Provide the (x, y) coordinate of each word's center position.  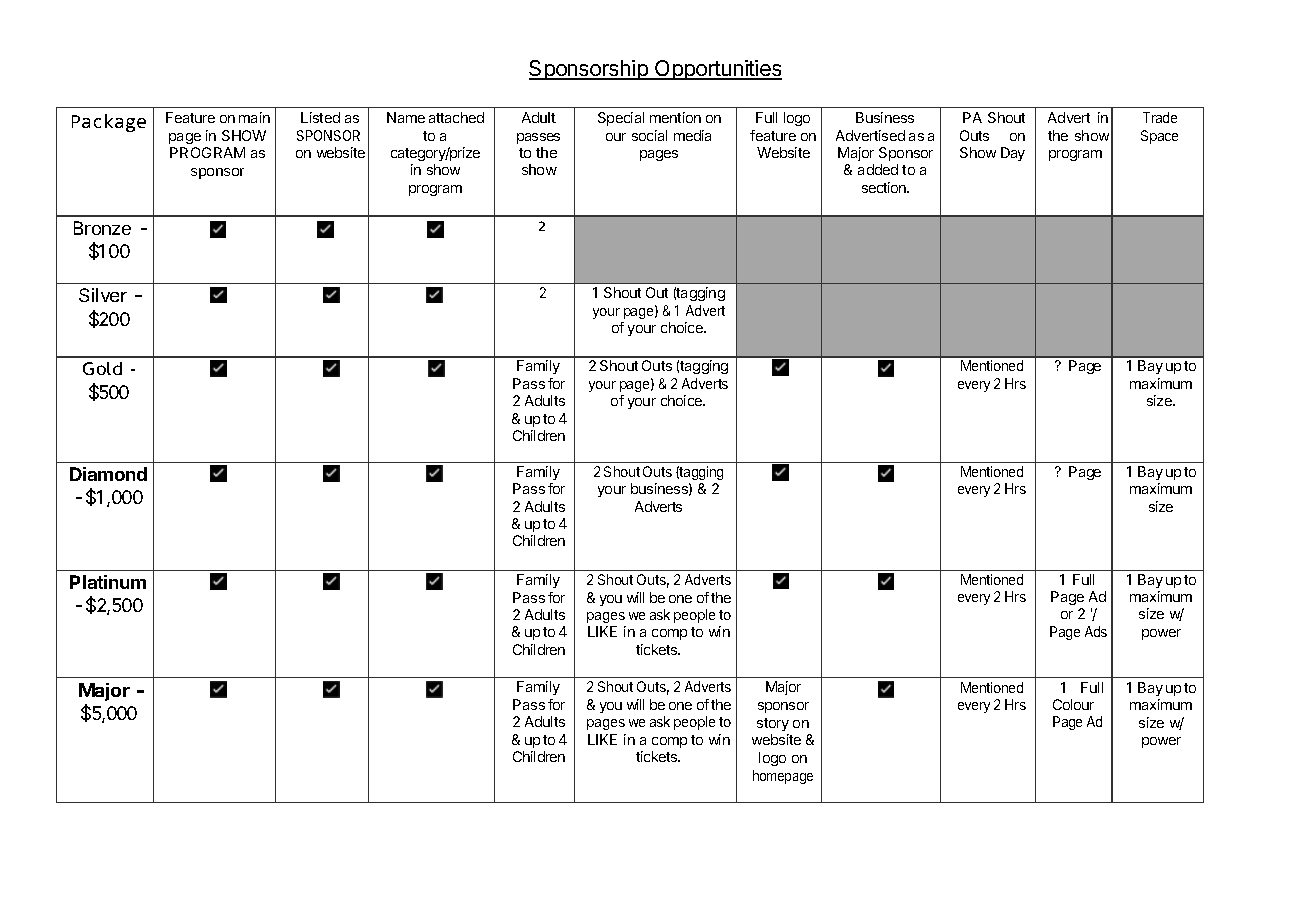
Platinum (108, 582)
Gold (102, 368)
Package (109, 123)
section (885, 187)
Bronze (102, 228)
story (773, 724)
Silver (103, 295)
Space (1159, 137)
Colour (1073, 704)
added (878, 169)
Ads (1096, 631)
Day (1013, 154)
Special (621, 119)
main (254, 117)
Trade (1160, 117)
